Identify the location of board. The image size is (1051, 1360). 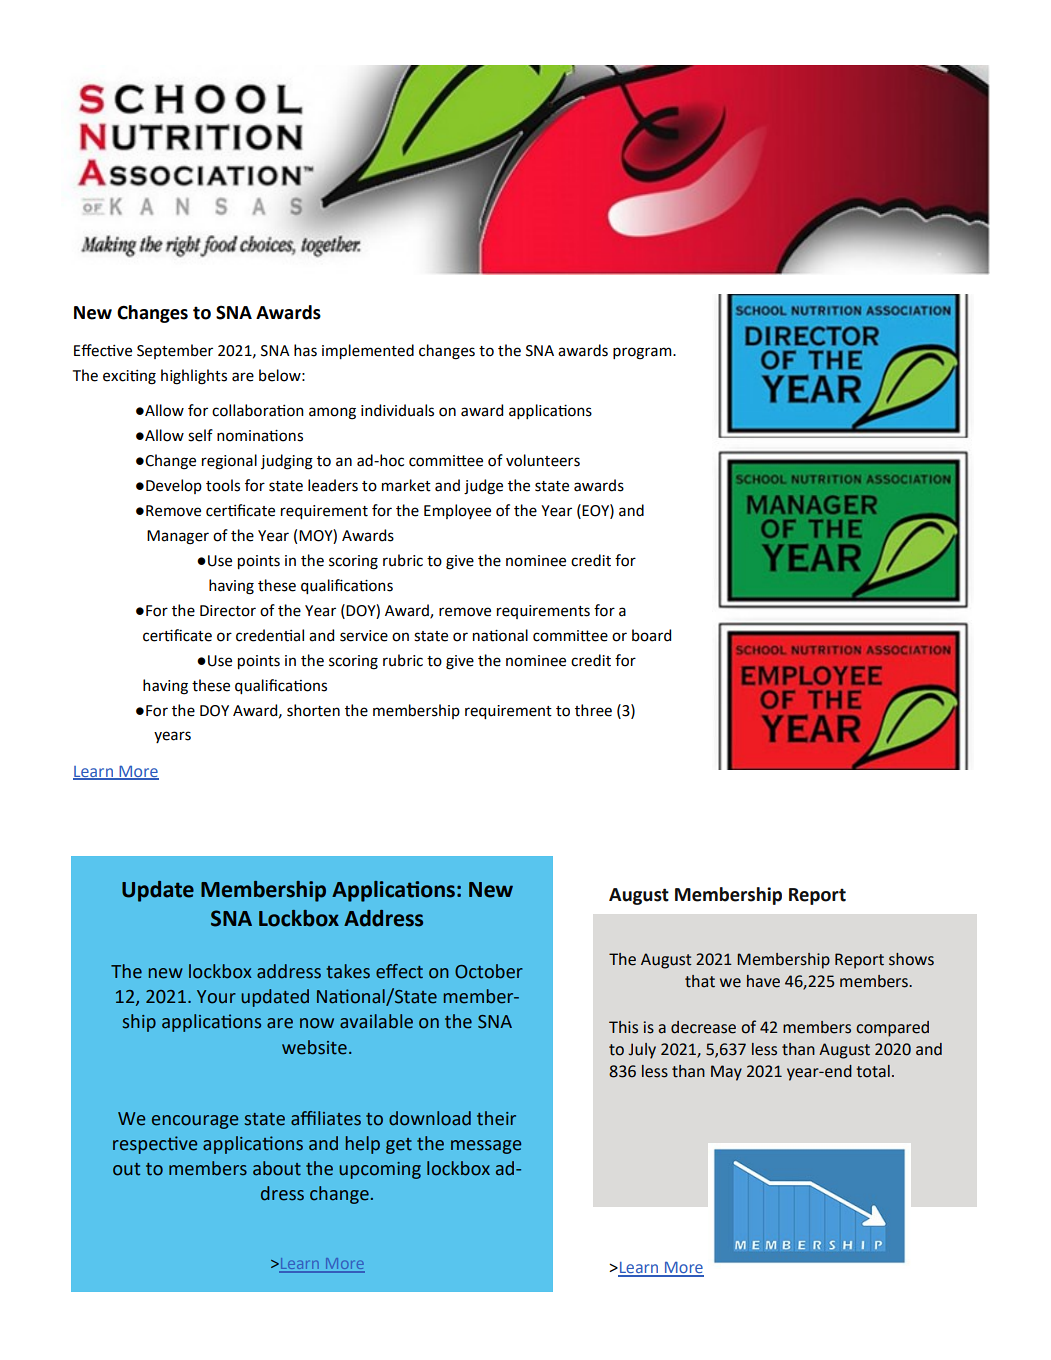
(651, 635).
